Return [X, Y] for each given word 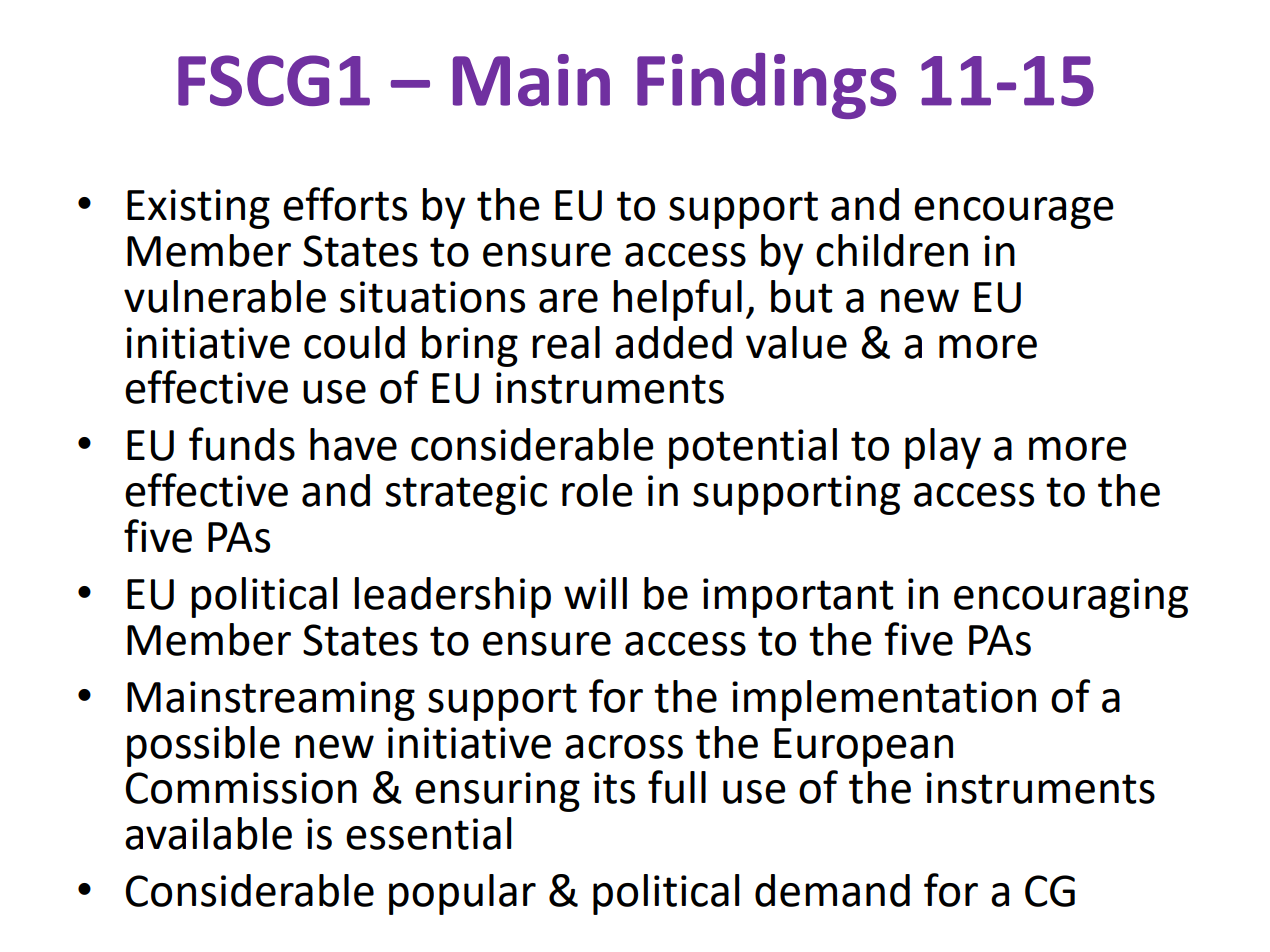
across [624, 747]
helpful [677, 300]
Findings [766, 86]
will [595, 593]
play [943, 448]
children [892, 250]
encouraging [1071, 598]
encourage [1014, 213]
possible [203, 746]
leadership [452, 597]
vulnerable [225, 296]
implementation [884, 700]
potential [753, 448]
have [353, 444]
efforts [345, 204]
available [208, 833]
